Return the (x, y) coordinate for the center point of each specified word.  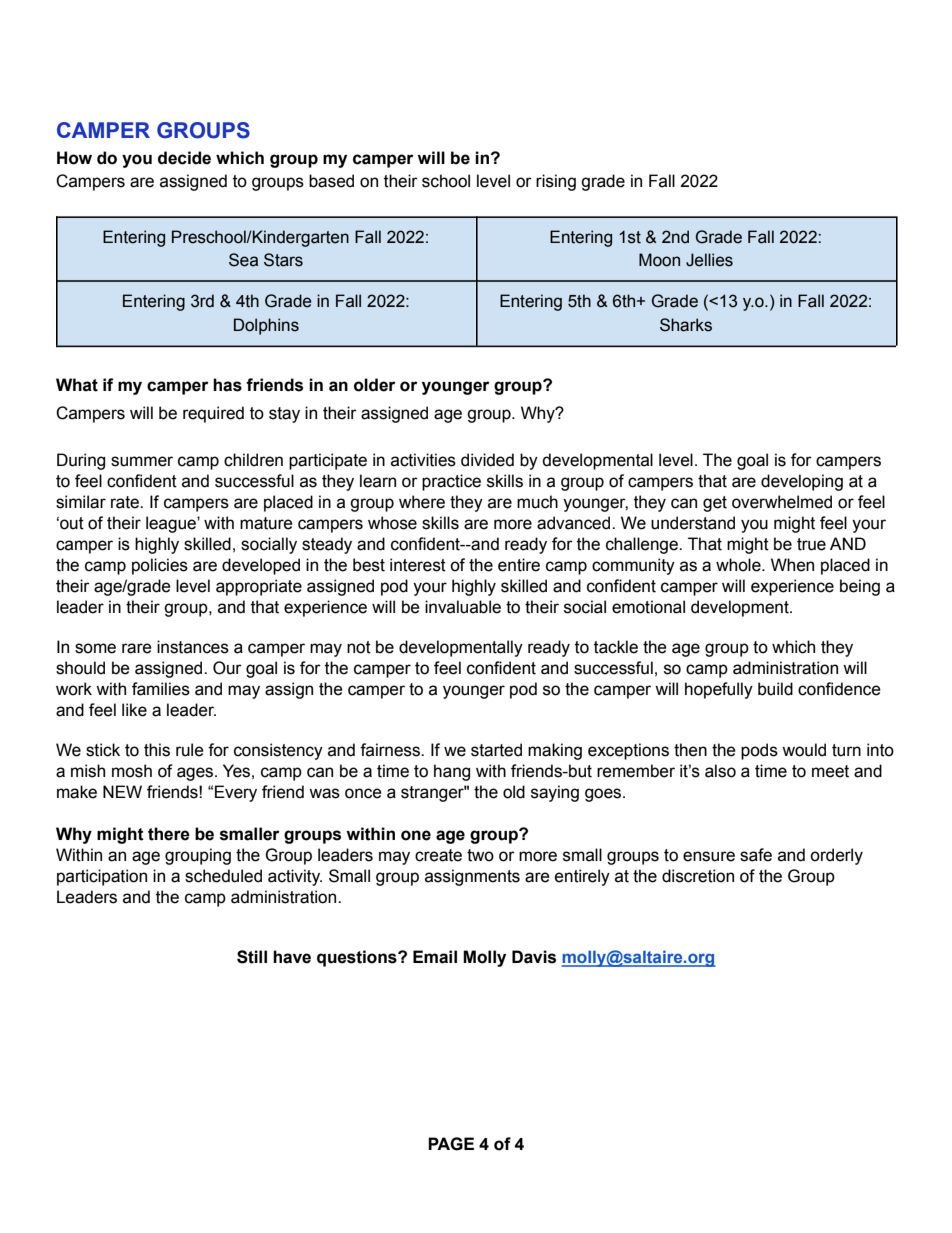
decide (184, 158)
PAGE (451, 1144)
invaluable (463, 607)
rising (556, 182)
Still (252, 957)
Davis (534, 957)
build (775, 689)
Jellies (709, 260)
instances (193, 647)
